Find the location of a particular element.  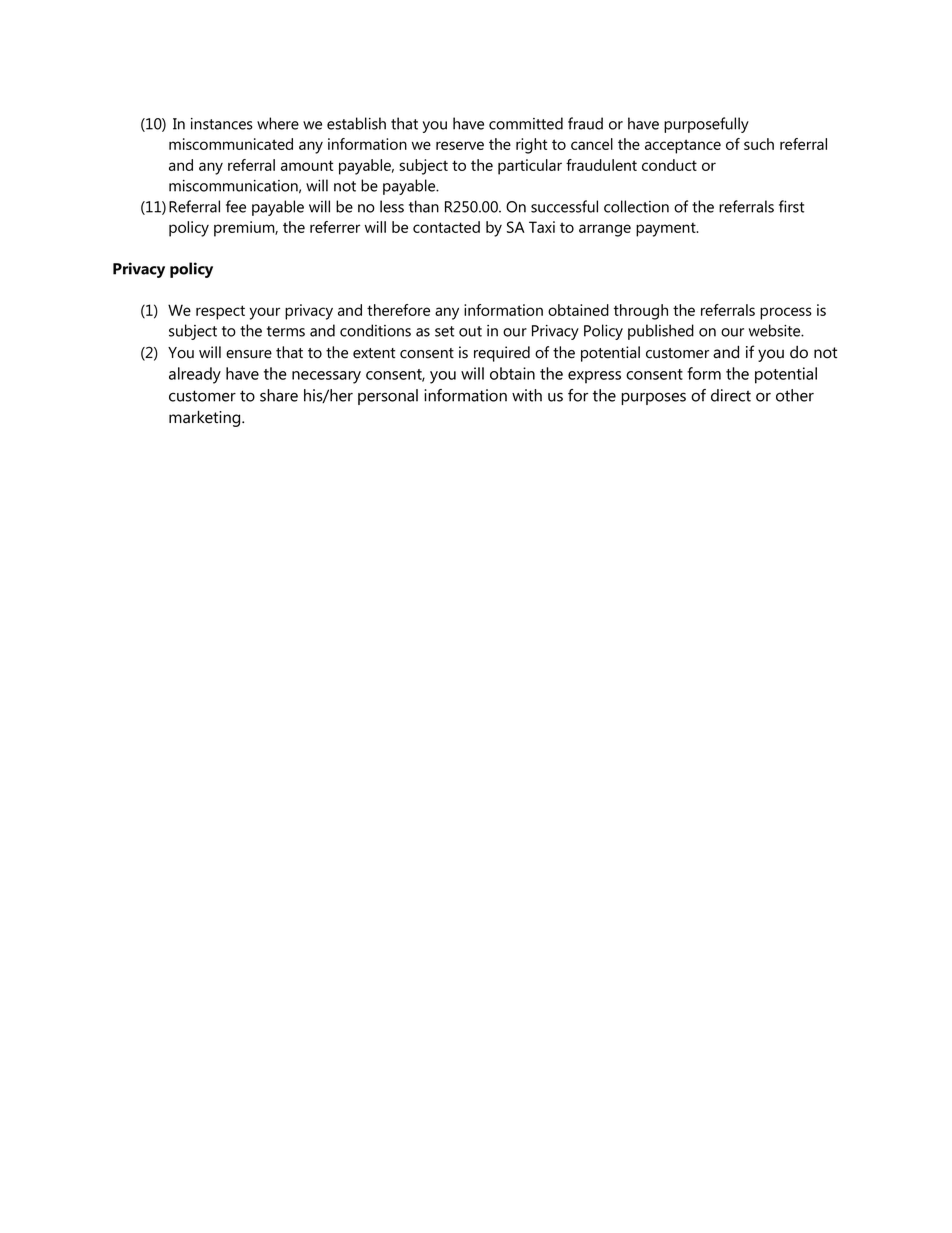

purposefully is located at coordinates (706, 125).
